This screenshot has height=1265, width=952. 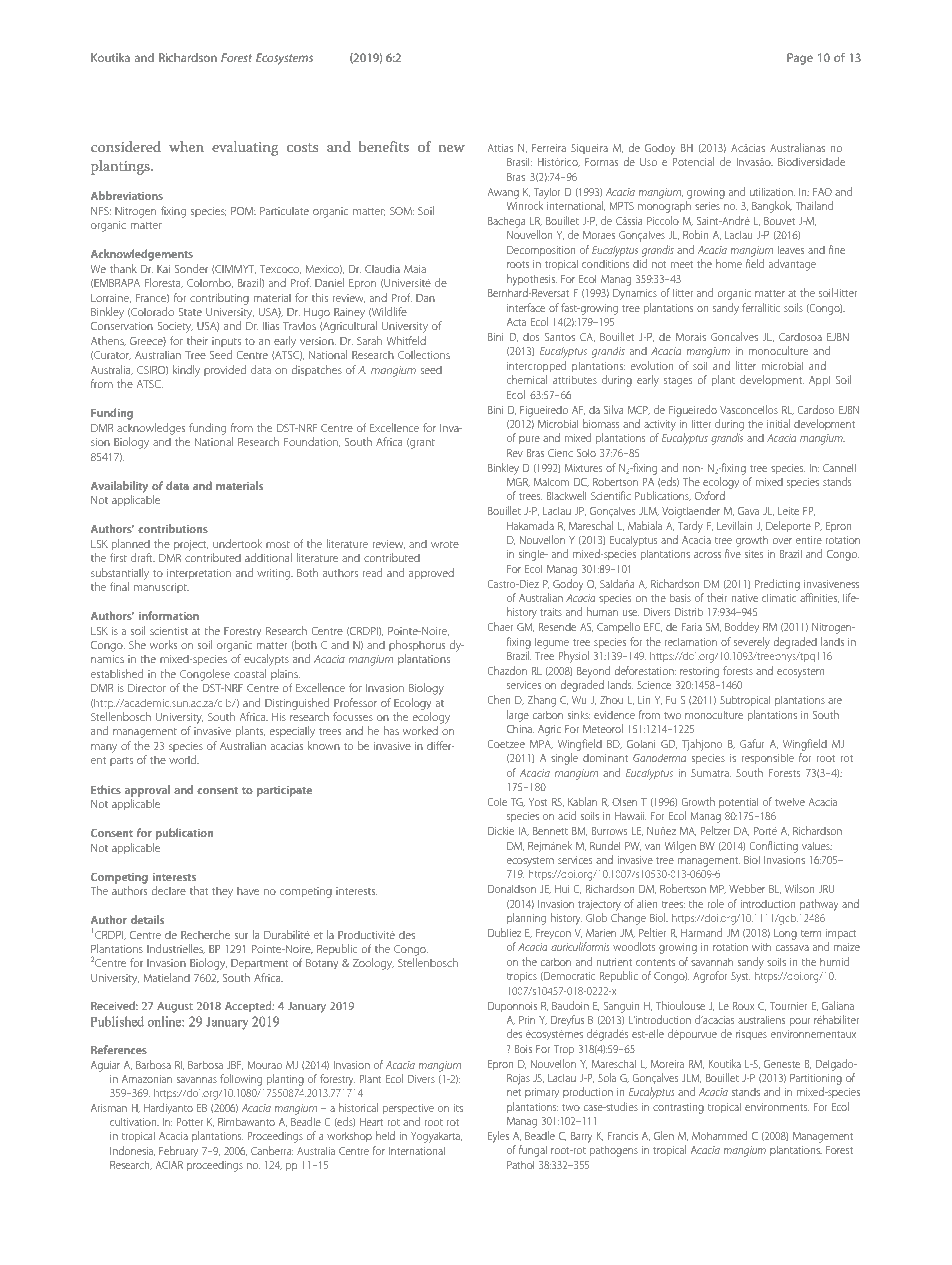 I want to click on new, so click(x=452, y=148).
